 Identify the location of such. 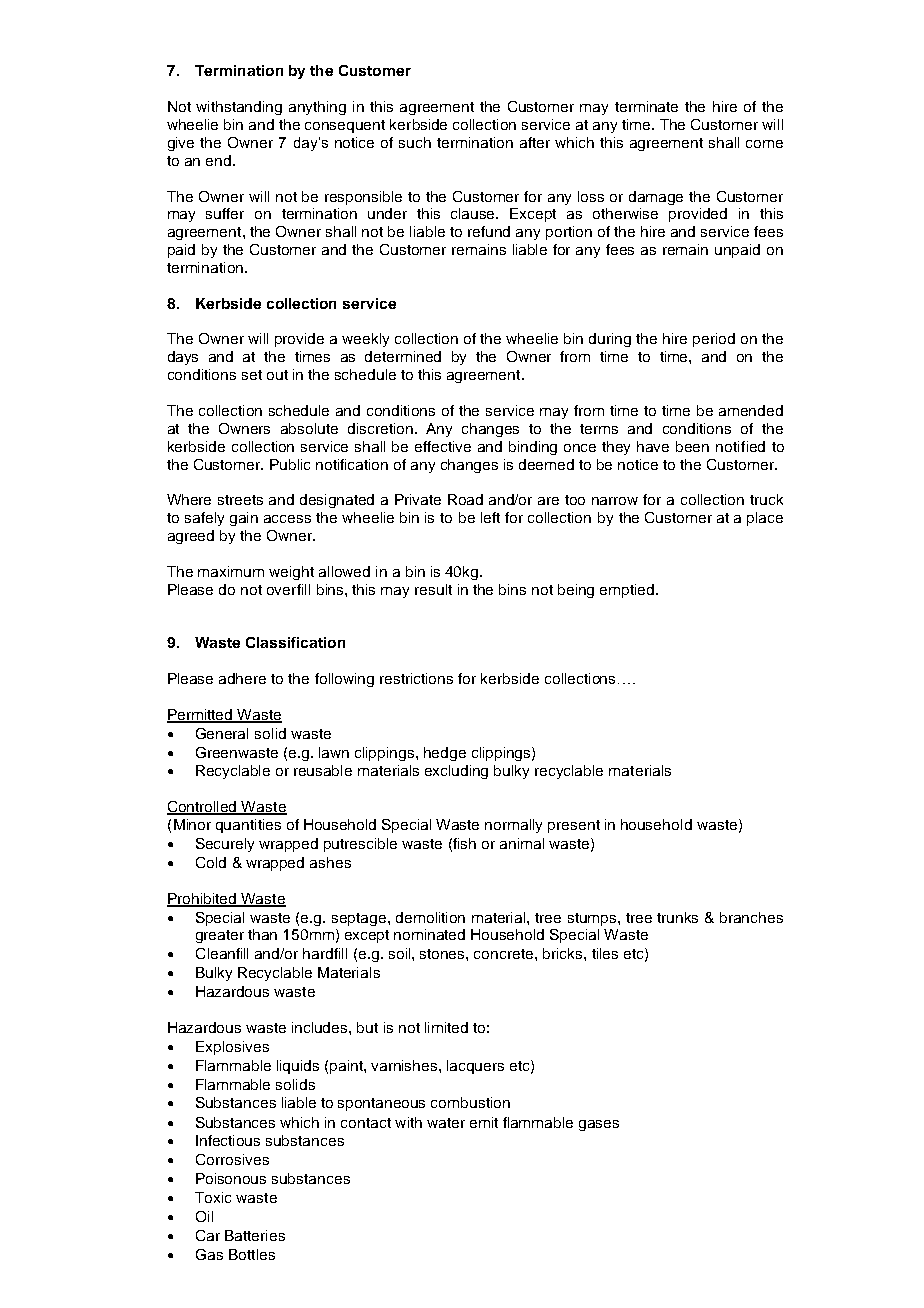
(415, 142).
